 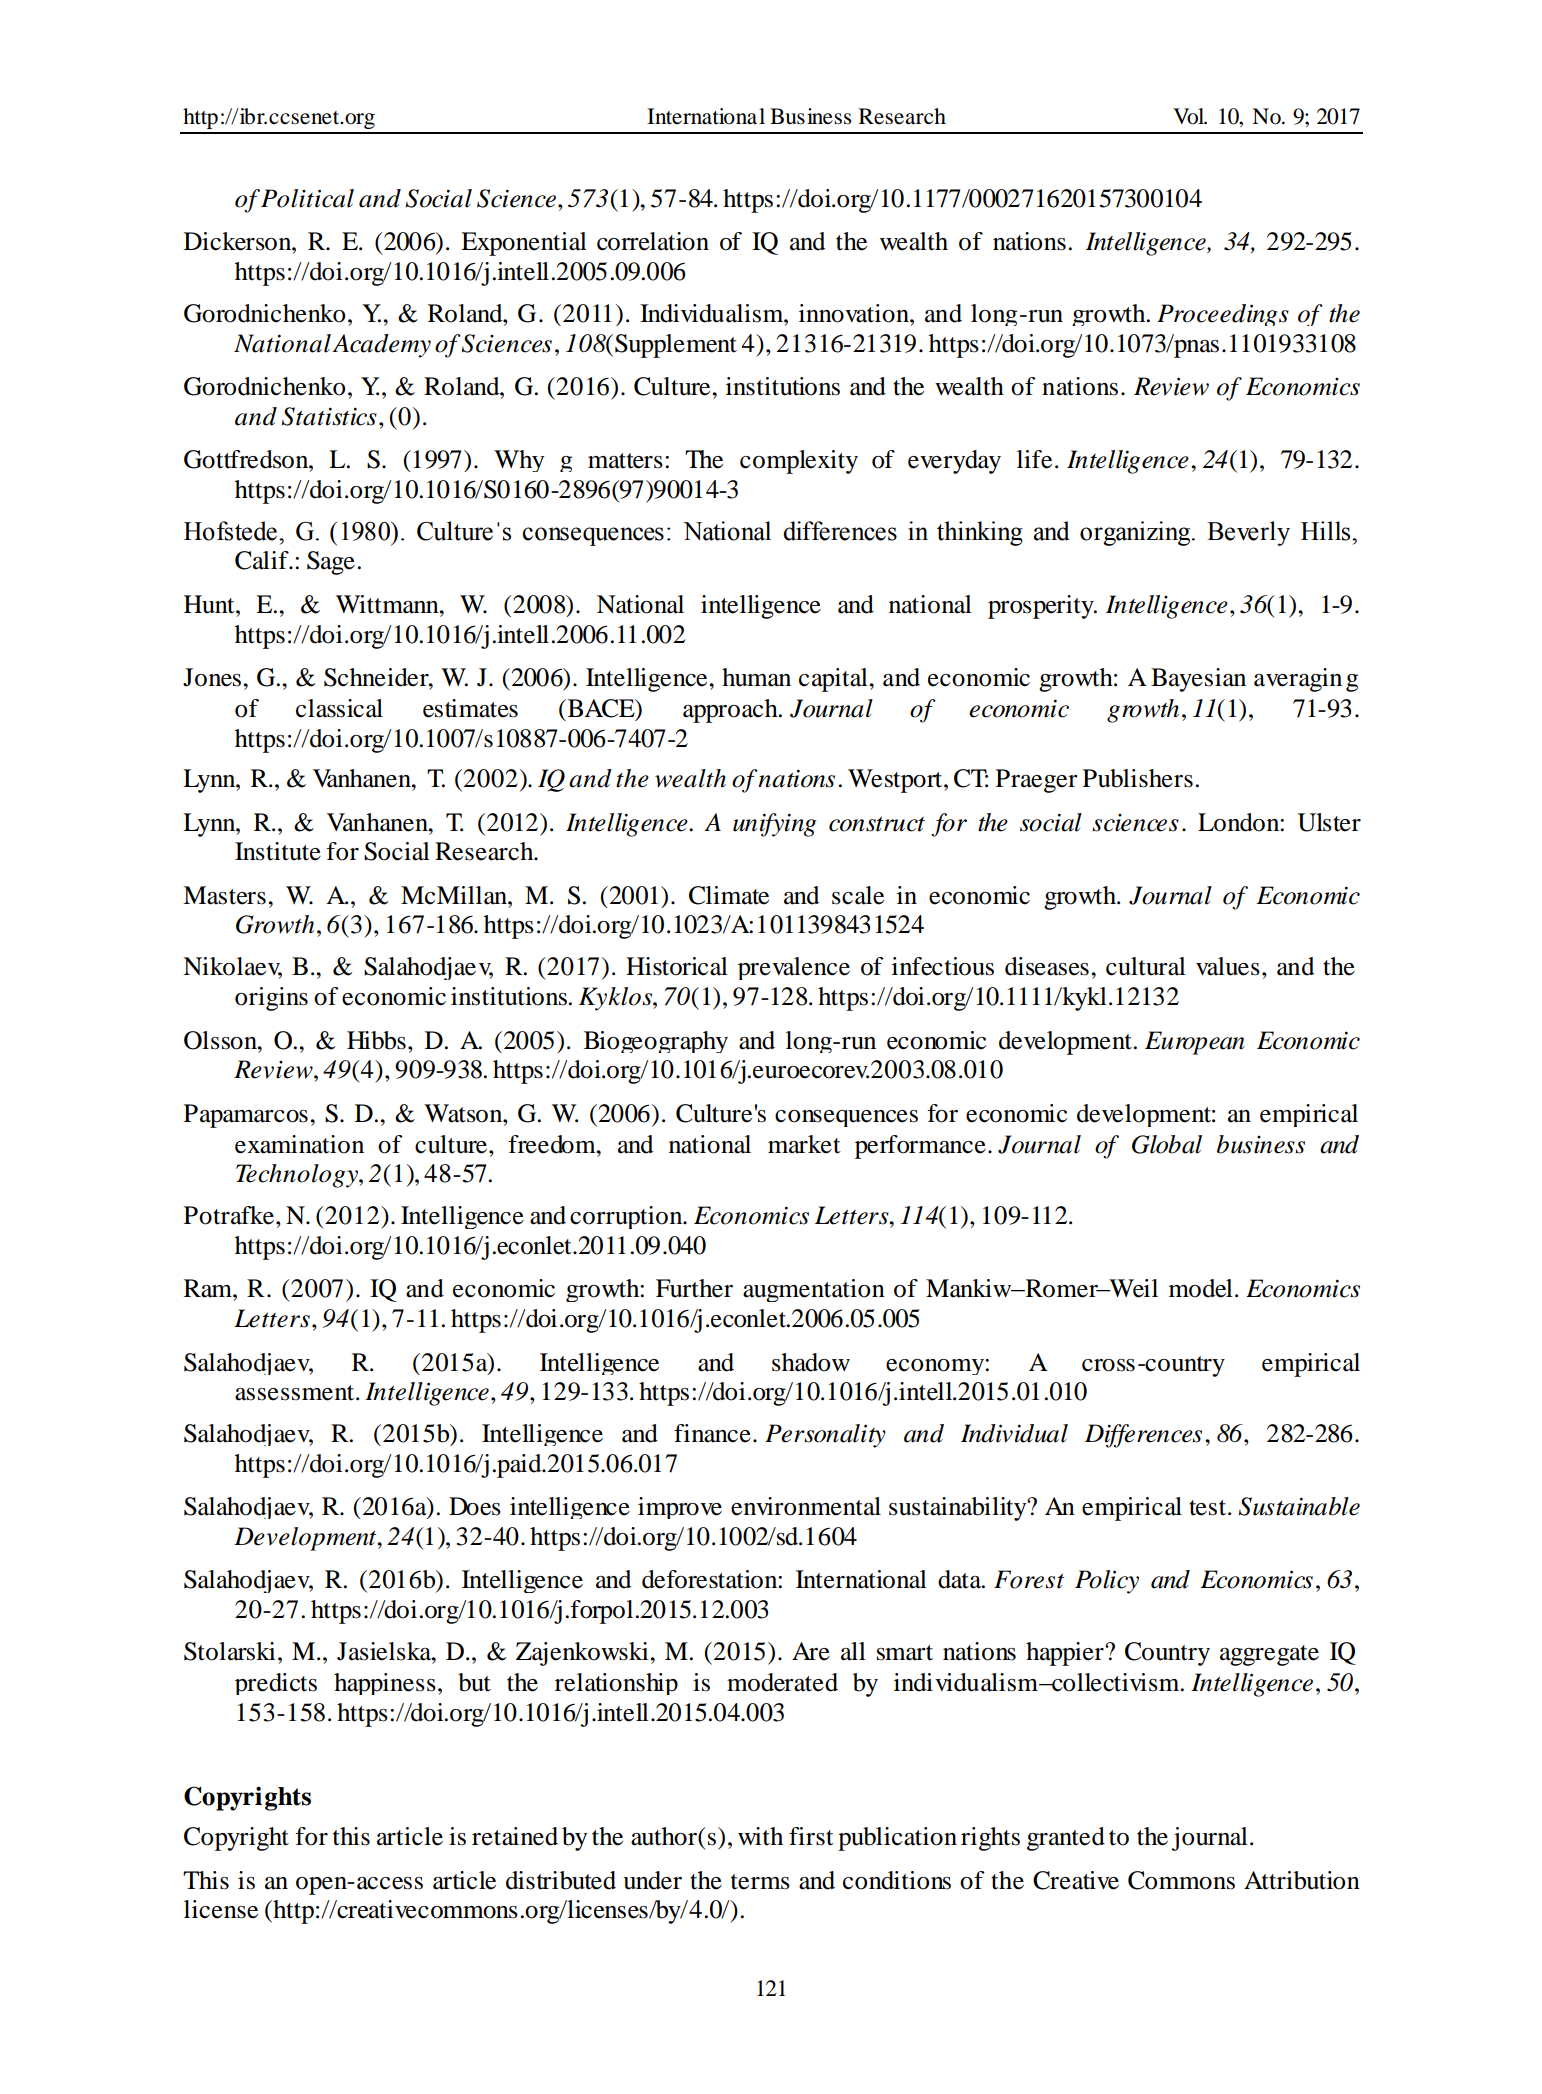 What do you see at coordinates (806, 1506) in the screenshot?
I see `environmental` at bounding box center [806, 1506].
